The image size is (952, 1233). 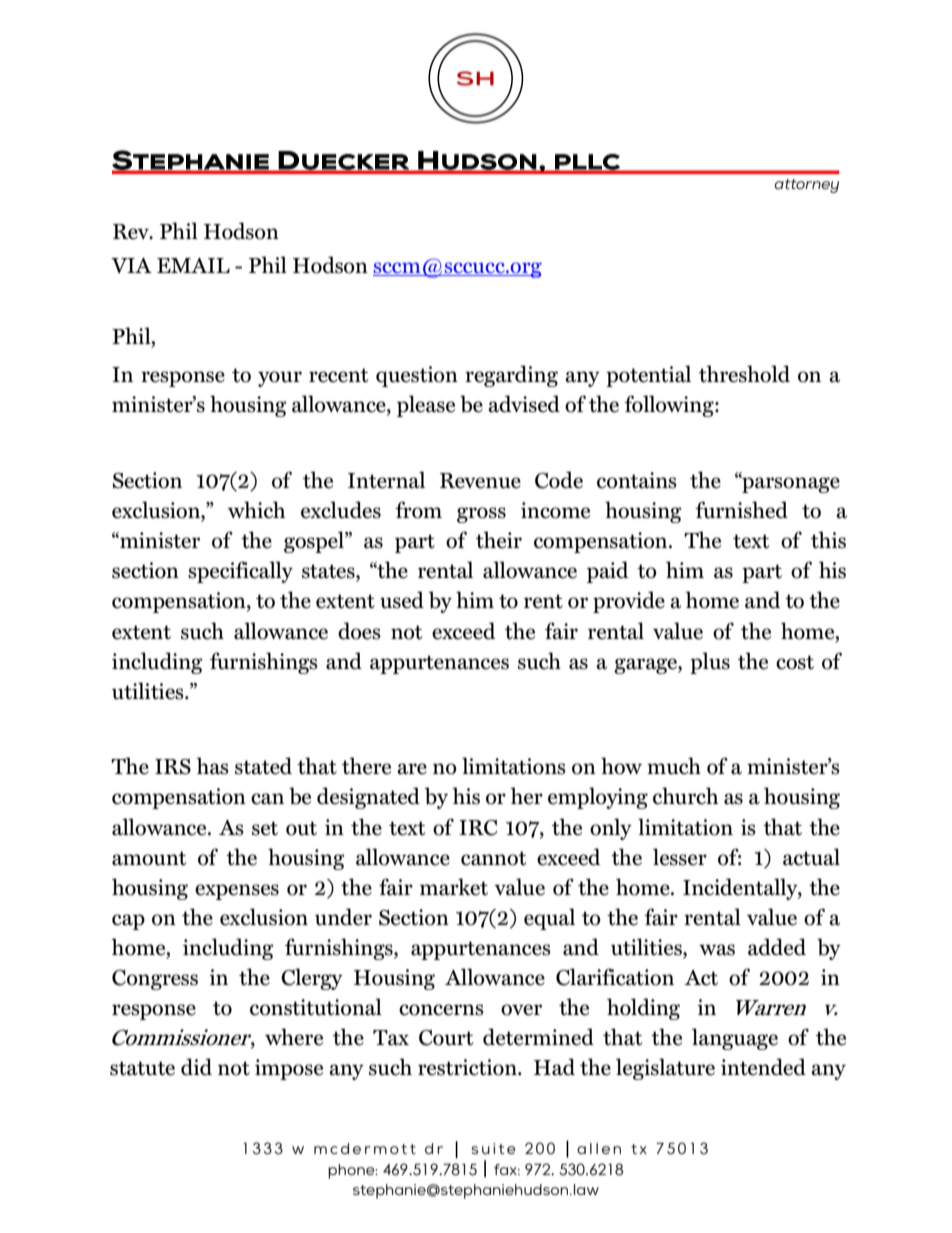 What do you see at coordinates (680, 857) in the screenshot?
I see `lesser` at bounding box center [680, 857].
